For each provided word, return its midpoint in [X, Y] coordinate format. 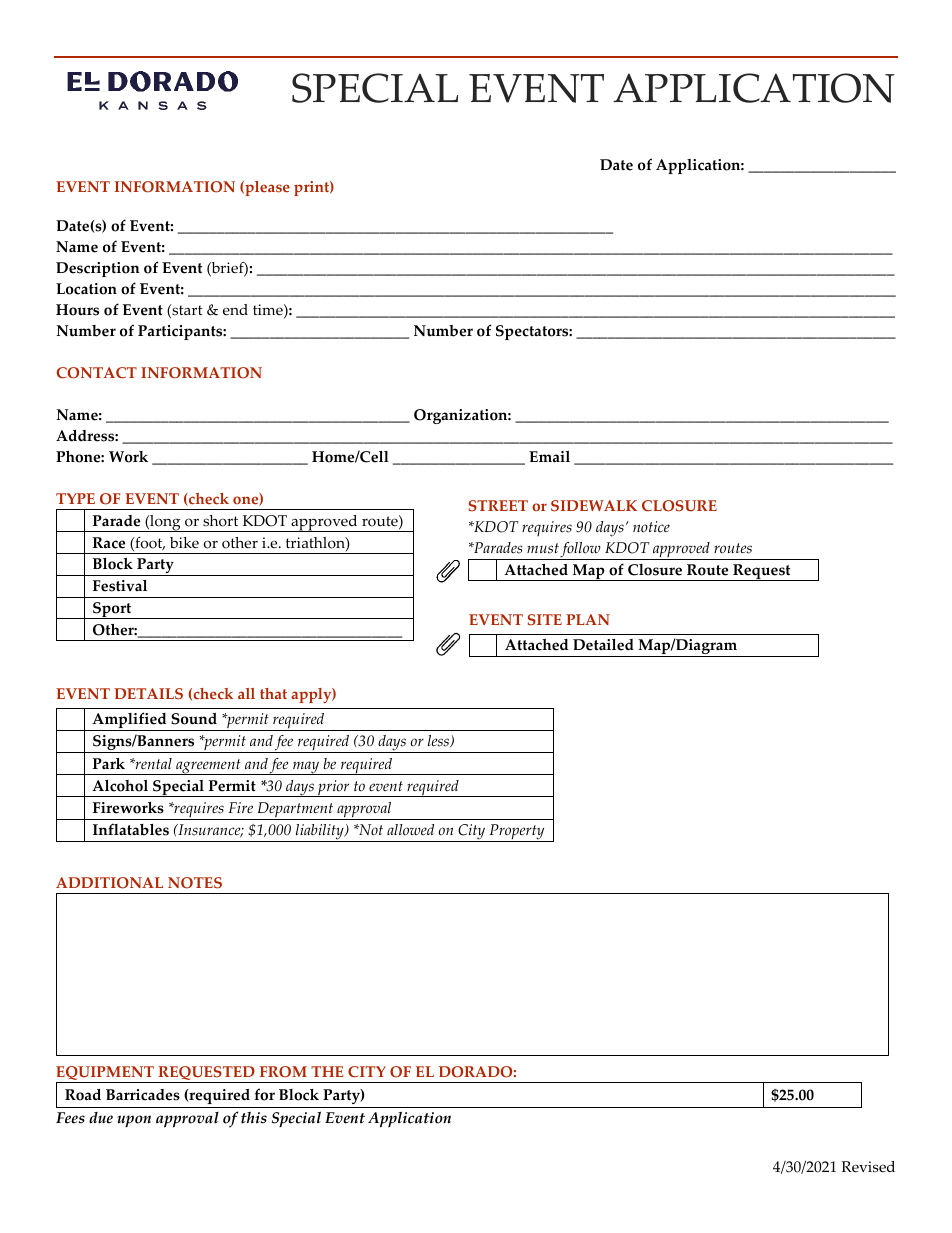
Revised [868, 1167]
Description [98, 269]
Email [549, 457]
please [266, 188]
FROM [283, 1072]
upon [134, 1121]
